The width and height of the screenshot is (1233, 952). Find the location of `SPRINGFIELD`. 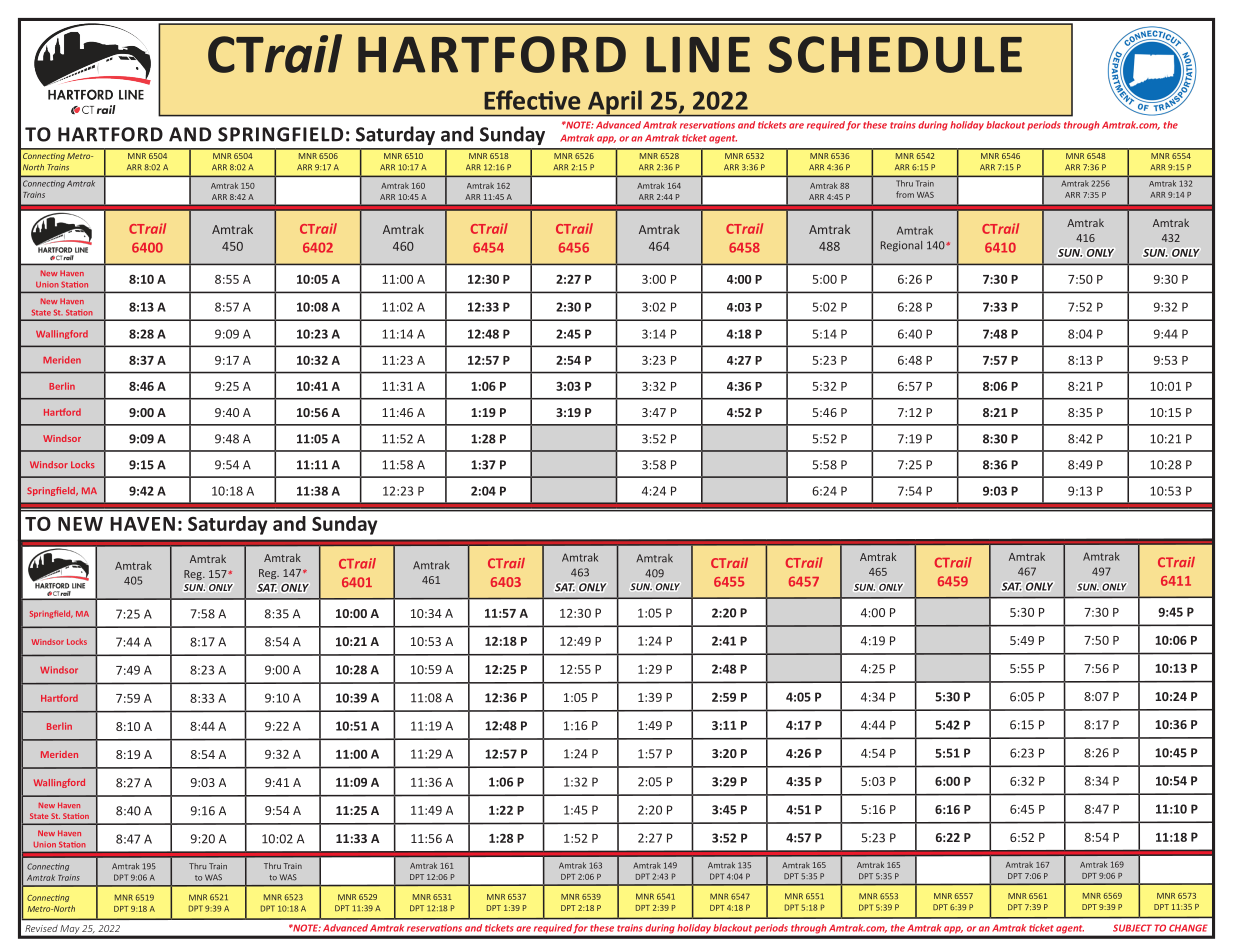

SPRINGFIELD is located at coordinates (280, 134).
